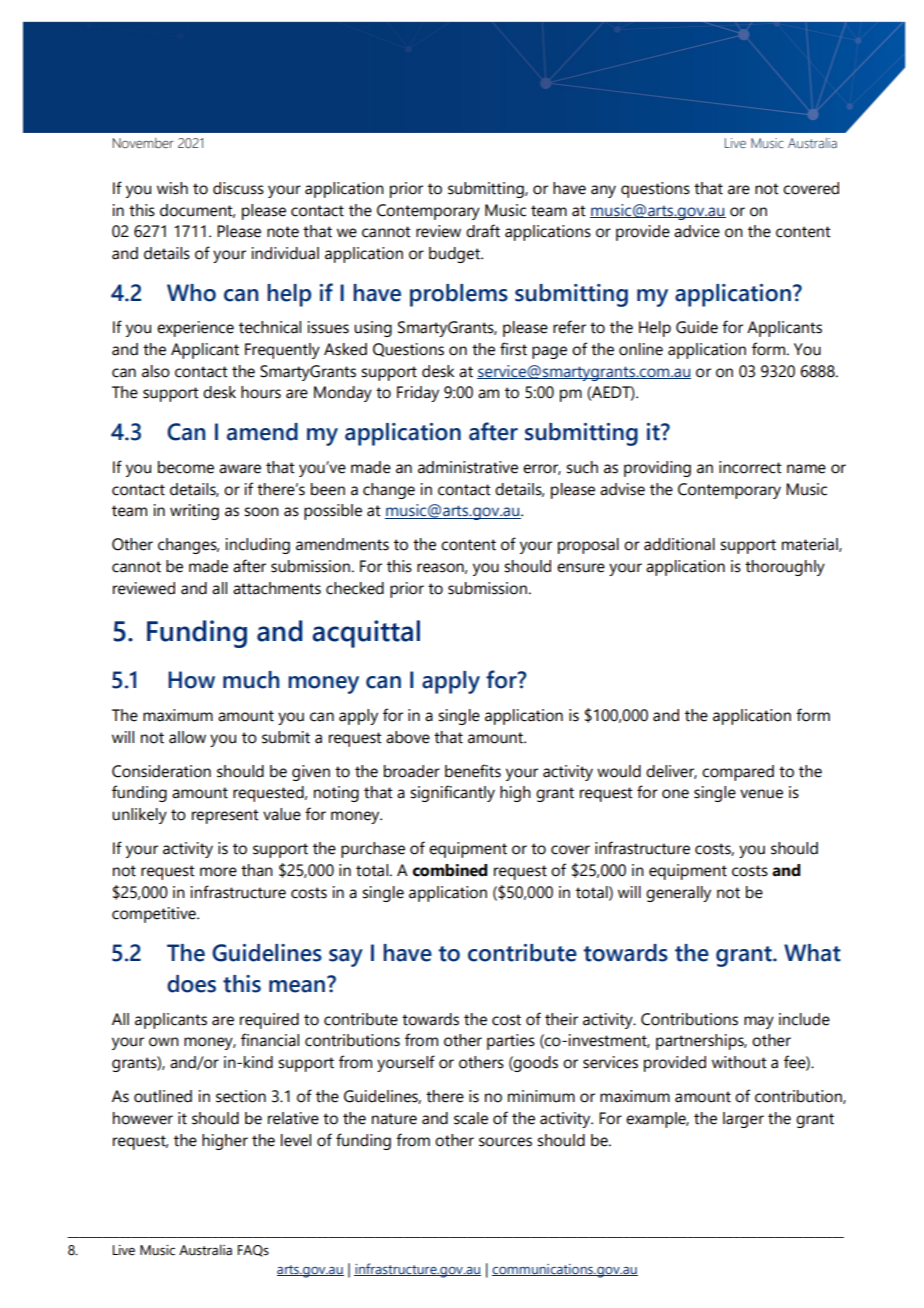 This screenshot has width=924, height=1308. Describe the element at coordinates (155, 915) in the screenshot. I see `competitive` at that location.
